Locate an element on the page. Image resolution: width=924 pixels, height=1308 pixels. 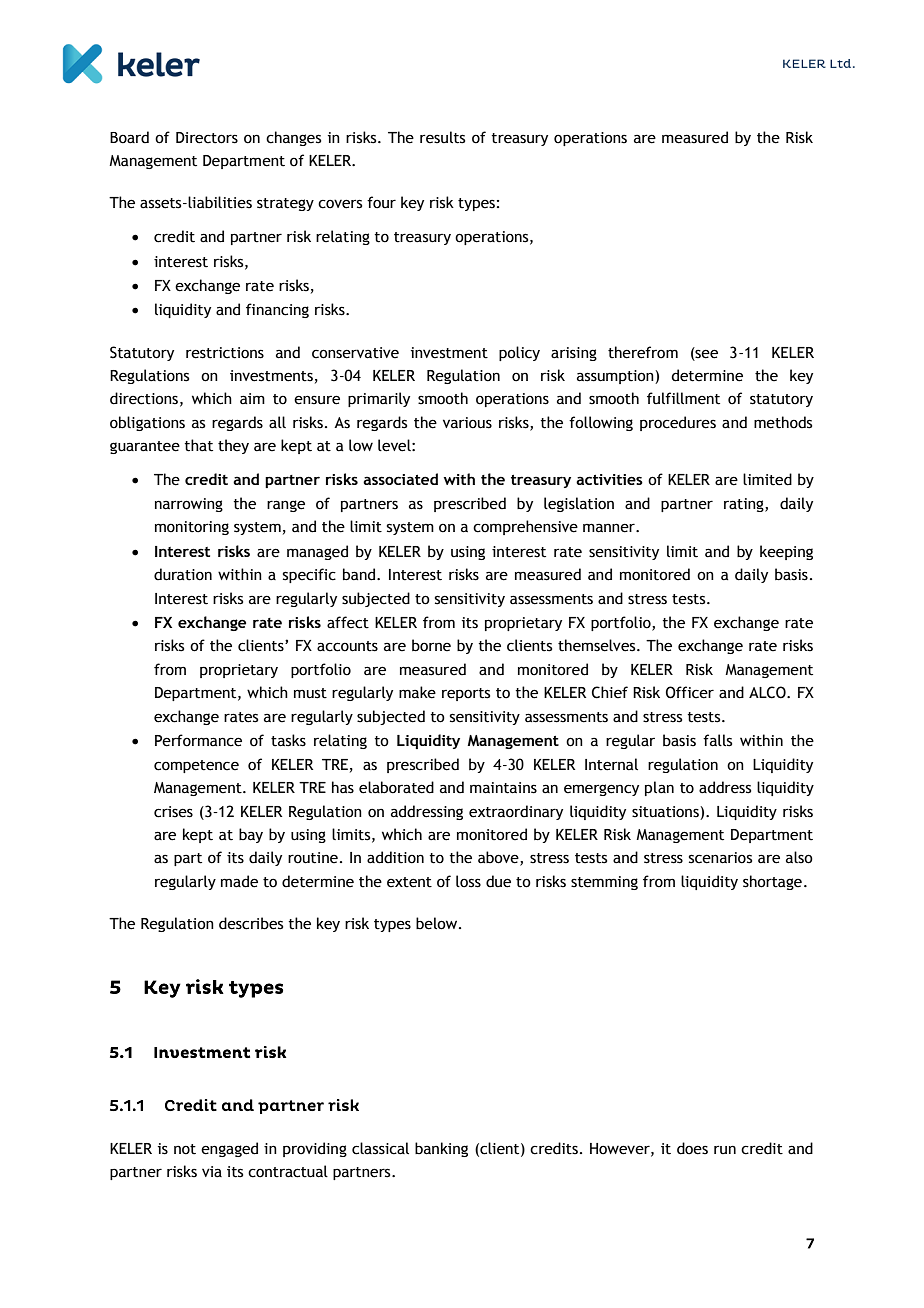
narrowing is located at coordinates (189, 505).
